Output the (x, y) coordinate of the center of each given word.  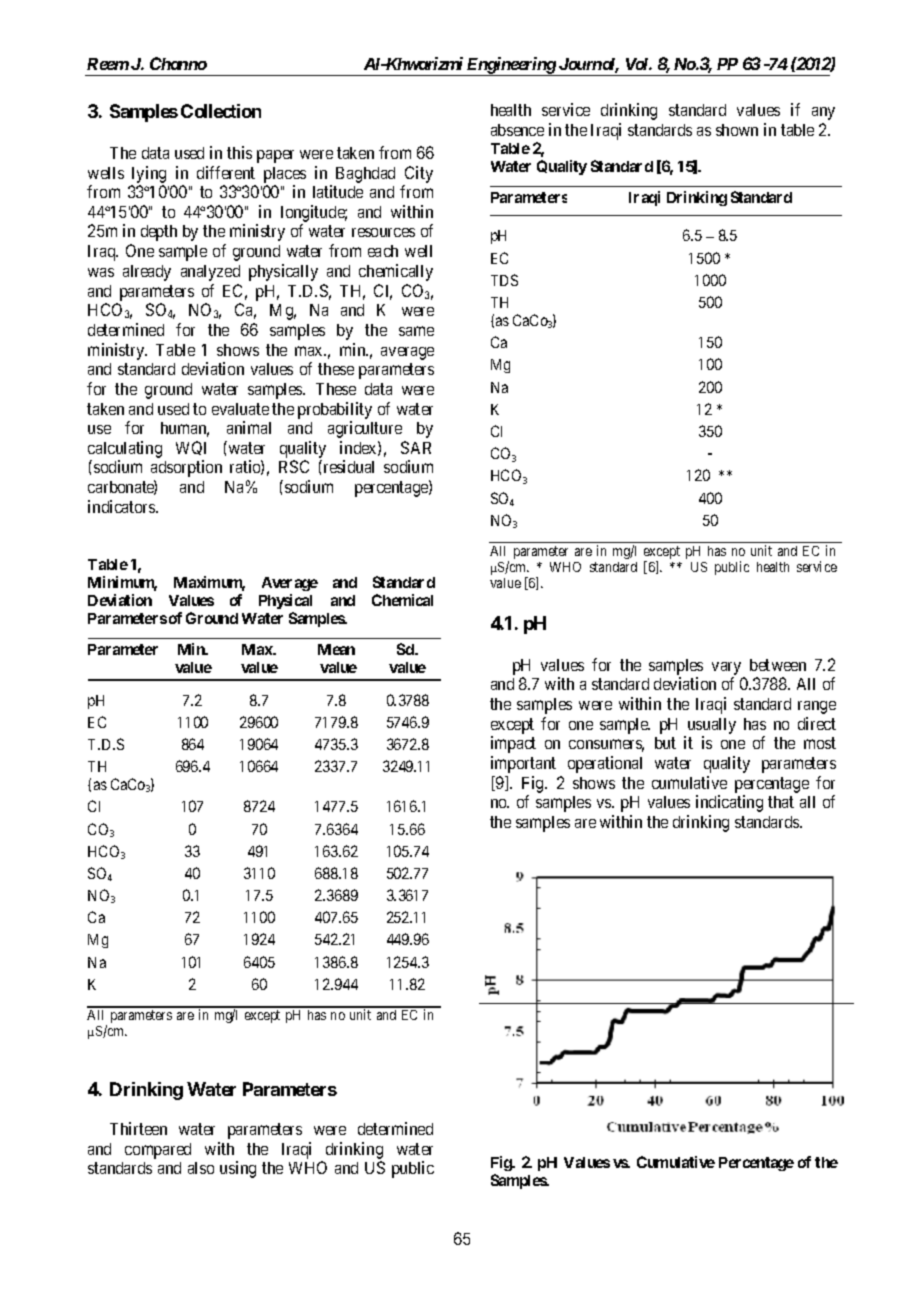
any (823, 113)
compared (158, 1151)
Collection (221, 111)
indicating (729, 803)
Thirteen (138, 1128)
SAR (416, 447)
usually (712, 726)
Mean (336, 649)
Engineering (510, 66)
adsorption (186, 468)
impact (513, 744)
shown (737, 130)
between (778, 665)
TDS (504, 280)
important (523, 764)
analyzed (210, 273)
